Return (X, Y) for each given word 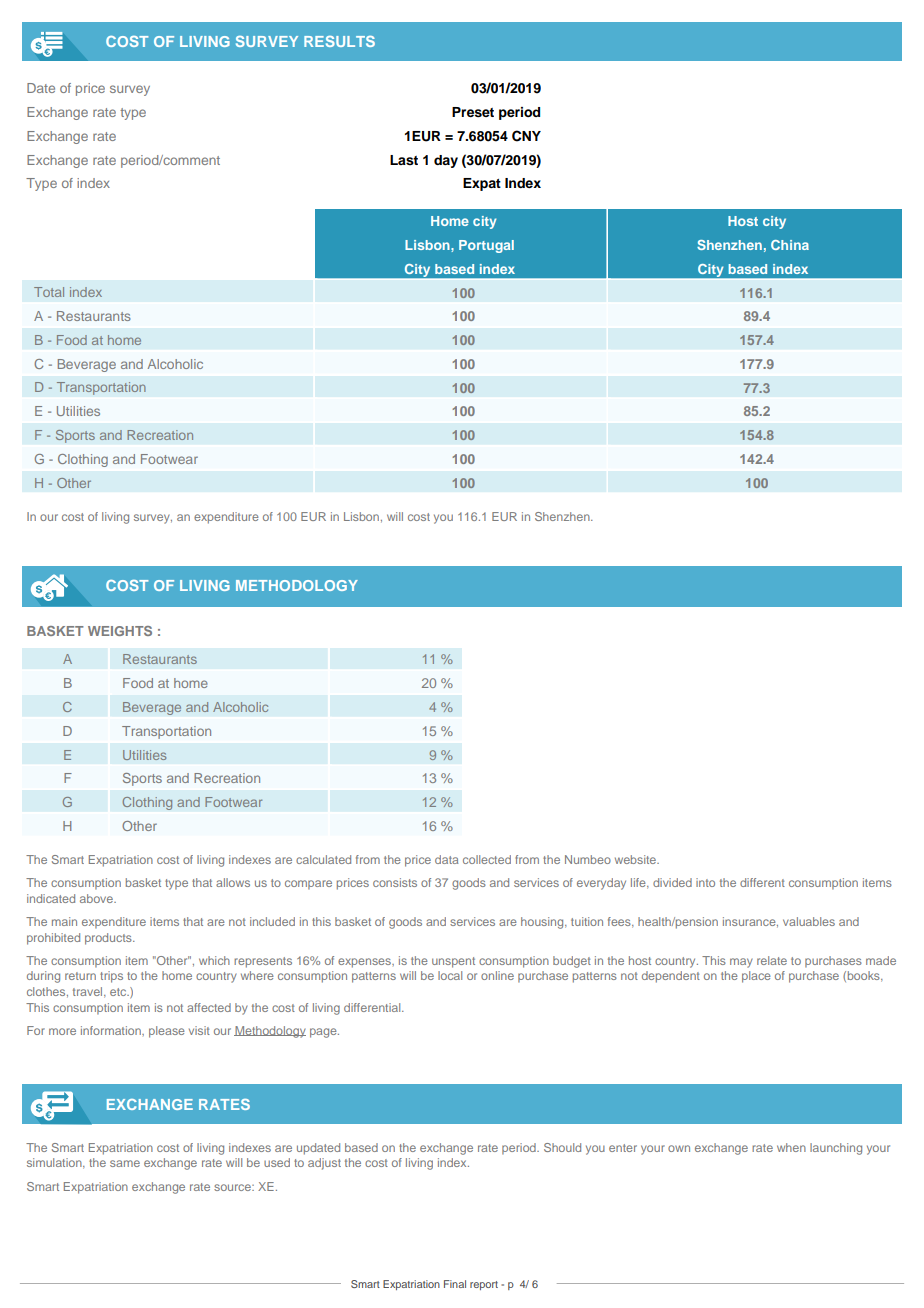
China (790, 245)
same (125, 1163)
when (791, 1147)
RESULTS (339, 41)
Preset (473, 112)
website (636, 859)
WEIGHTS (120, 631)
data (447, 859)
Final (455, 1284)
